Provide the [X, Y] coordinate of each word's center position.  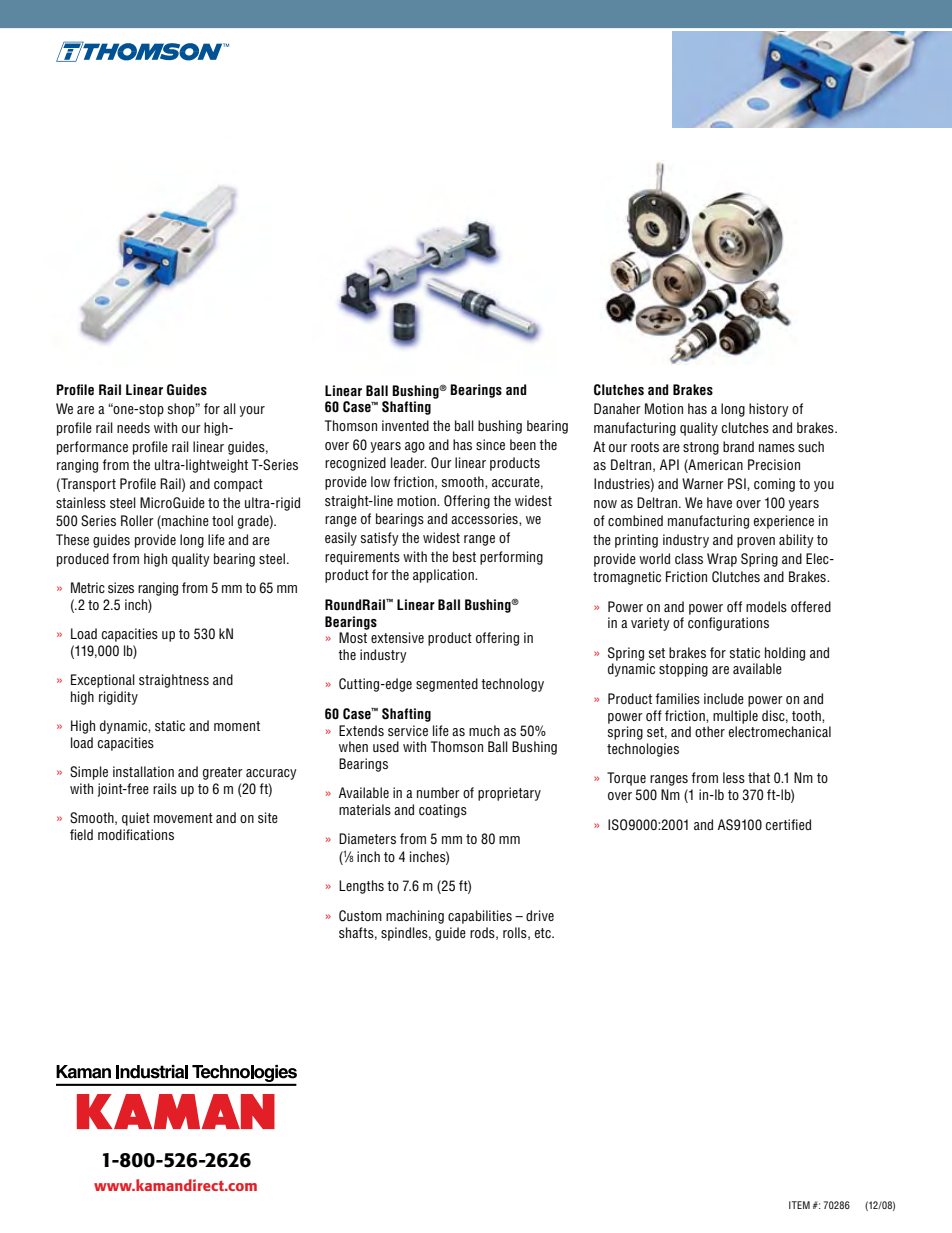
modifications [136, 834]
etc [544, 933]
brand [738, 446]
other [710, 731]
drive [540, 915]
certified [788, 824]
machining [415, 917]
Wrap [722, 560]
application [444, 576]
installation [143, 771]
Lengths [361, 887]
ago [415, 447]
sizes [121, 587]
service [408, 730]
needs [133, 427]
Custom [360, 916]
